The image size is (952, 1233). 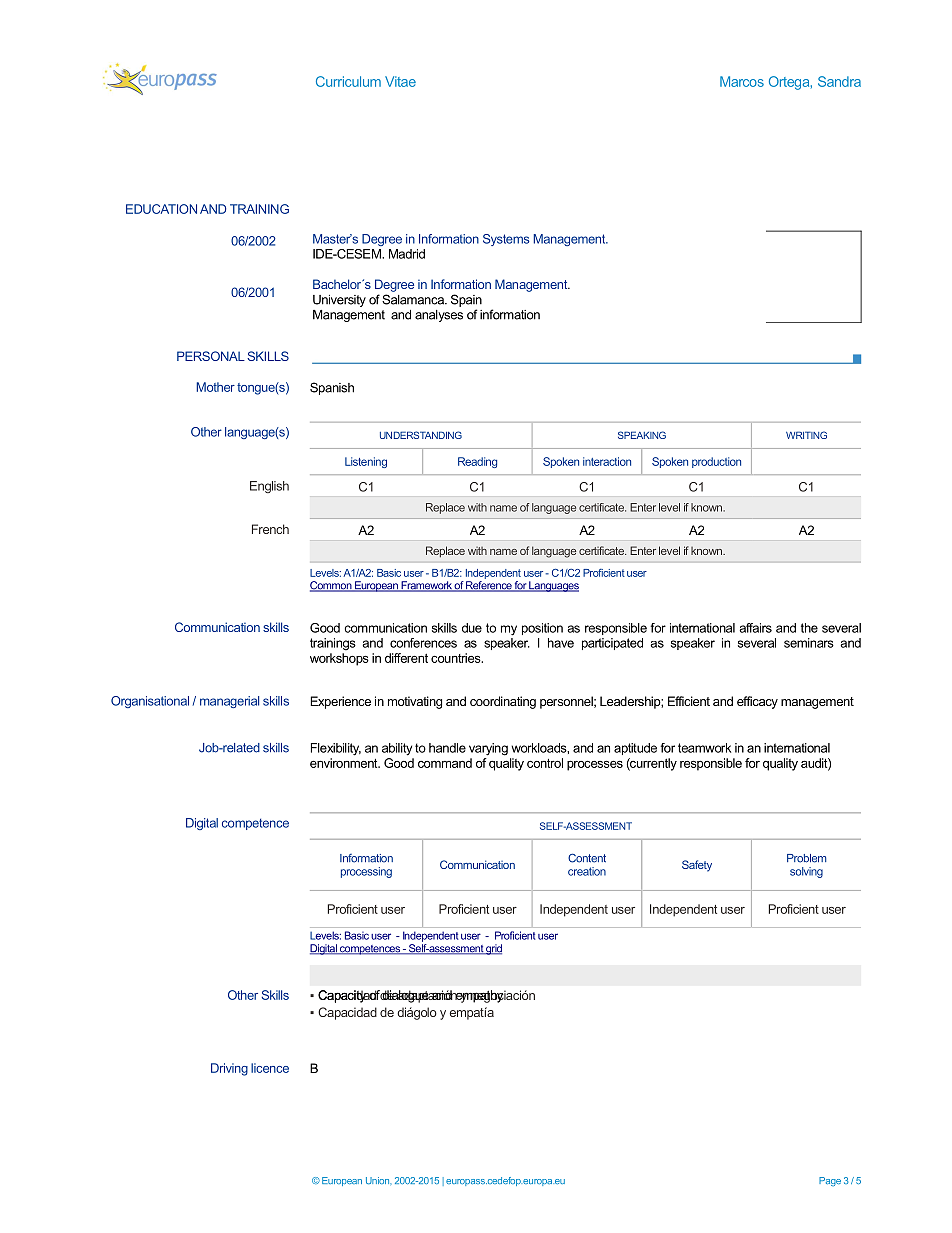 What do you see at coordinates (488, 749) in the screenshot?
I see `varying` at bounding box center [488, 749].
